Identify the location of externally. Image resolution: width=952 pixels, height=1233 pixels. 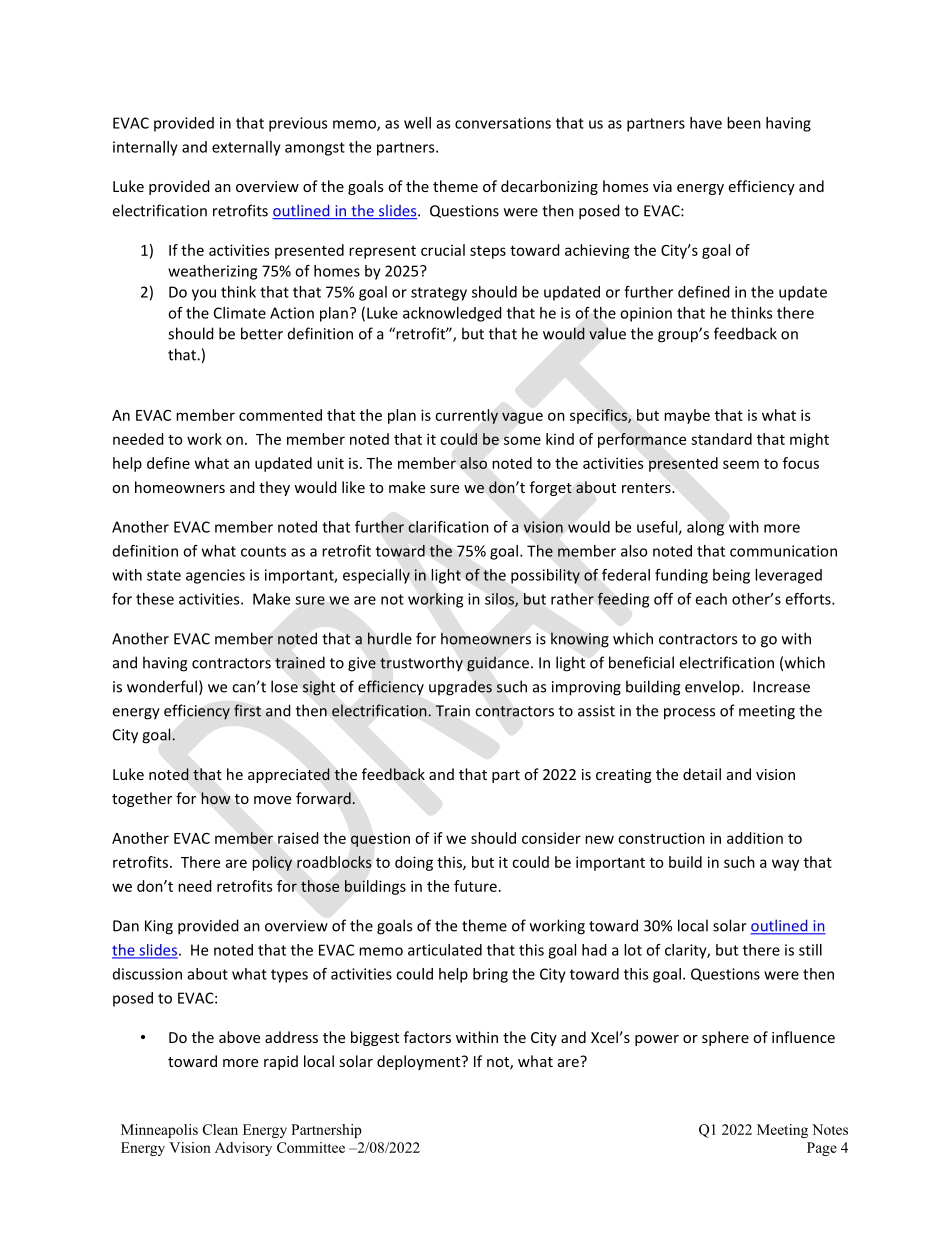
(246, 148).
